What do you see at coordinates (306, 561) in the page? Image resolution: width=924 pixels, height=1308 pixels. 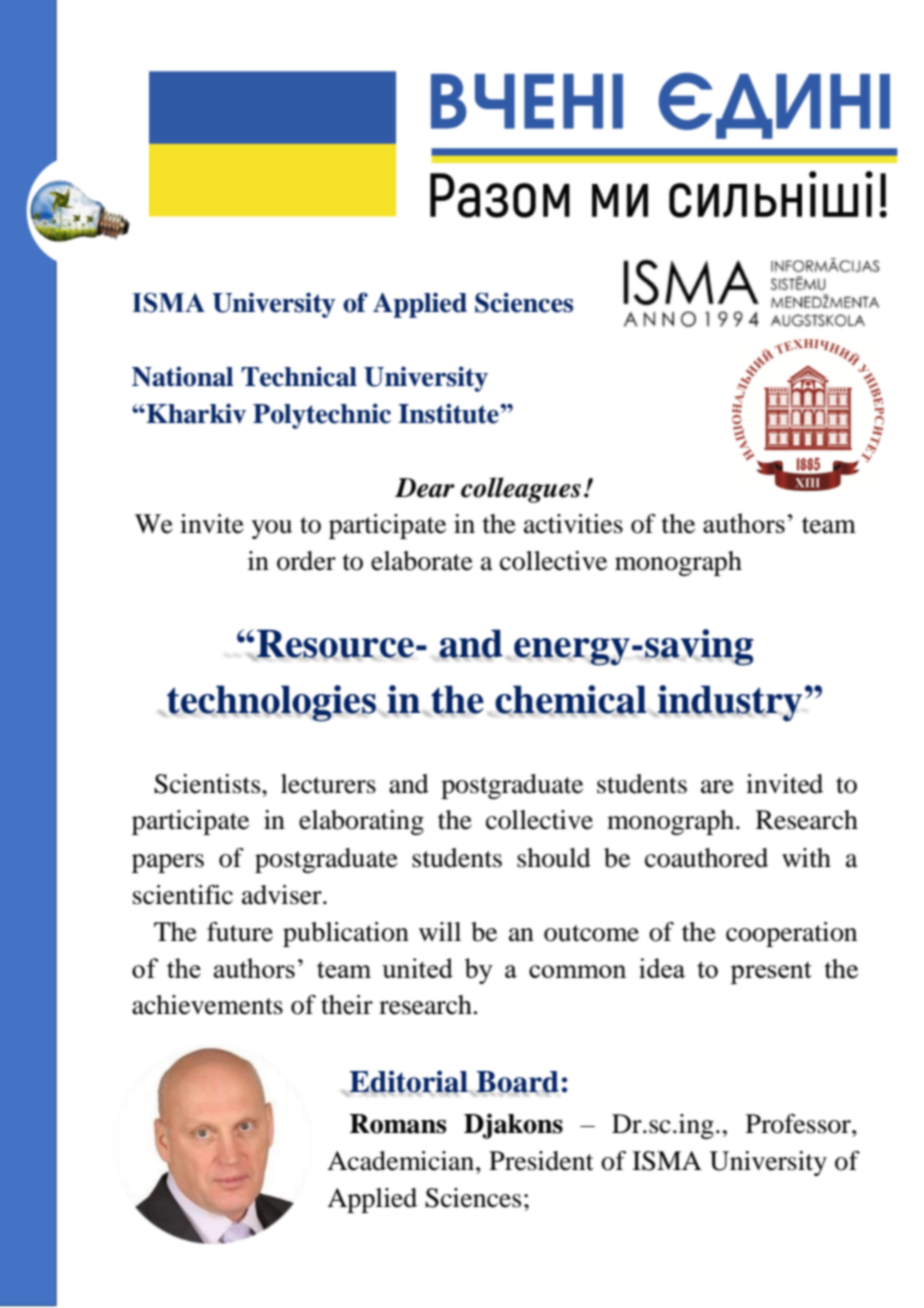 I see `order` at bounding box center [306, 561].
